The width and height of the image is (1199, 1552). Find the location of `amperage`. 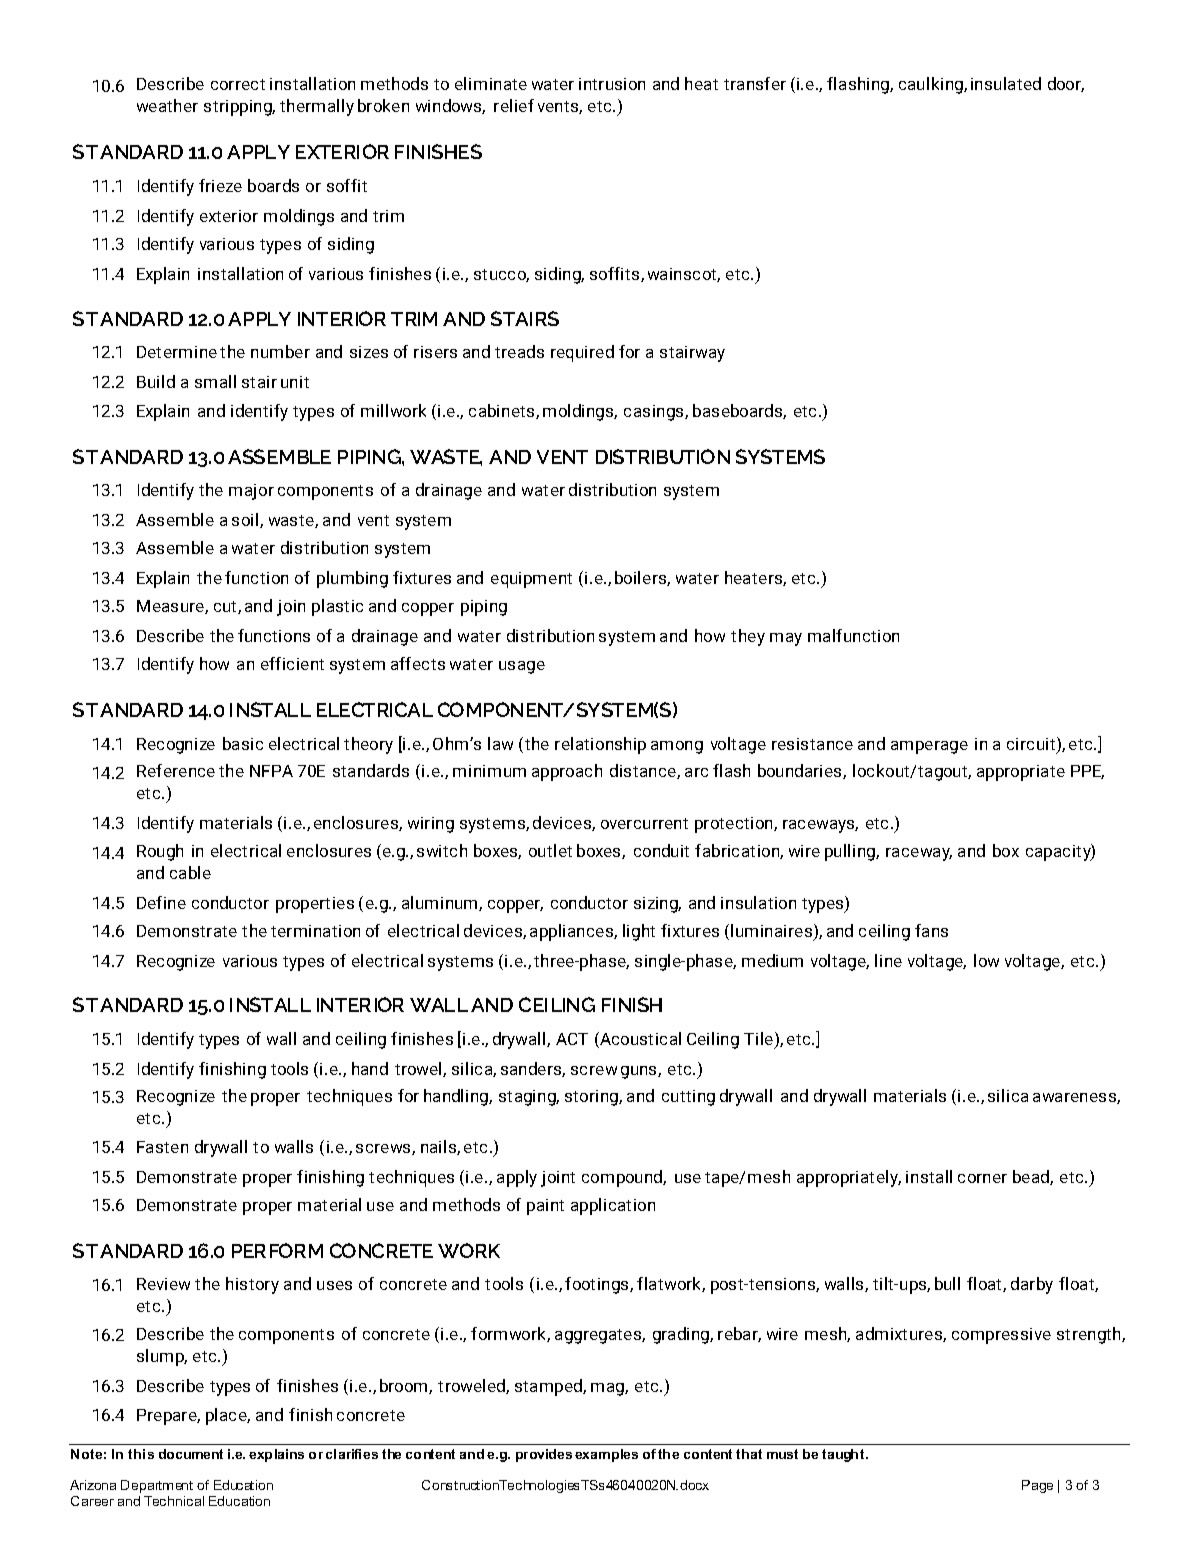

amperage is located at coordinates (929, 747).
